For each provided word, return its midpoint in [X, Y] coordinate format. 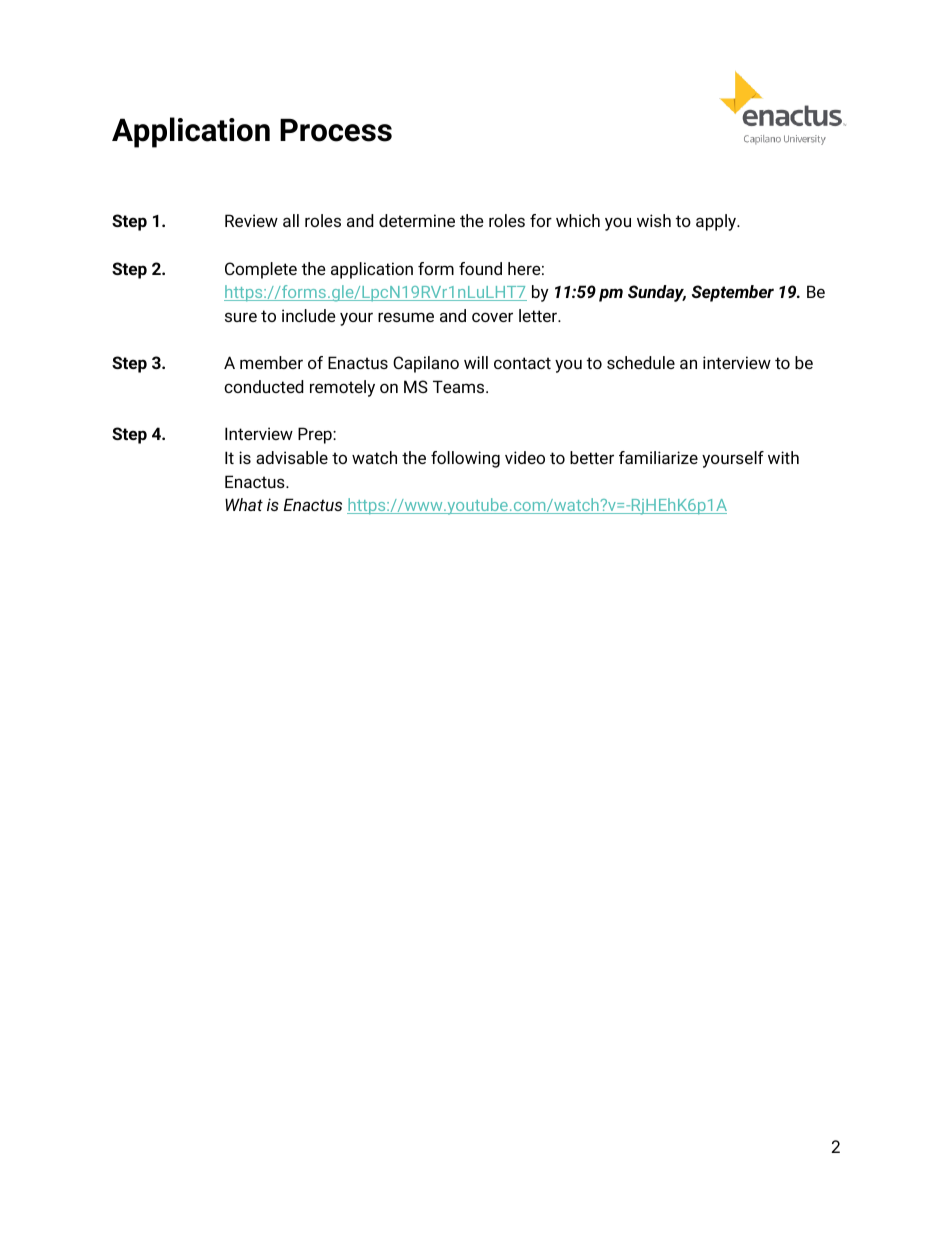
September [733, 293]
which [578, 220]
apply [717, 222]
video [525, 457]
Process [336, 130]
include [309, 315]
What [244, 504]
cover [492, 317]
